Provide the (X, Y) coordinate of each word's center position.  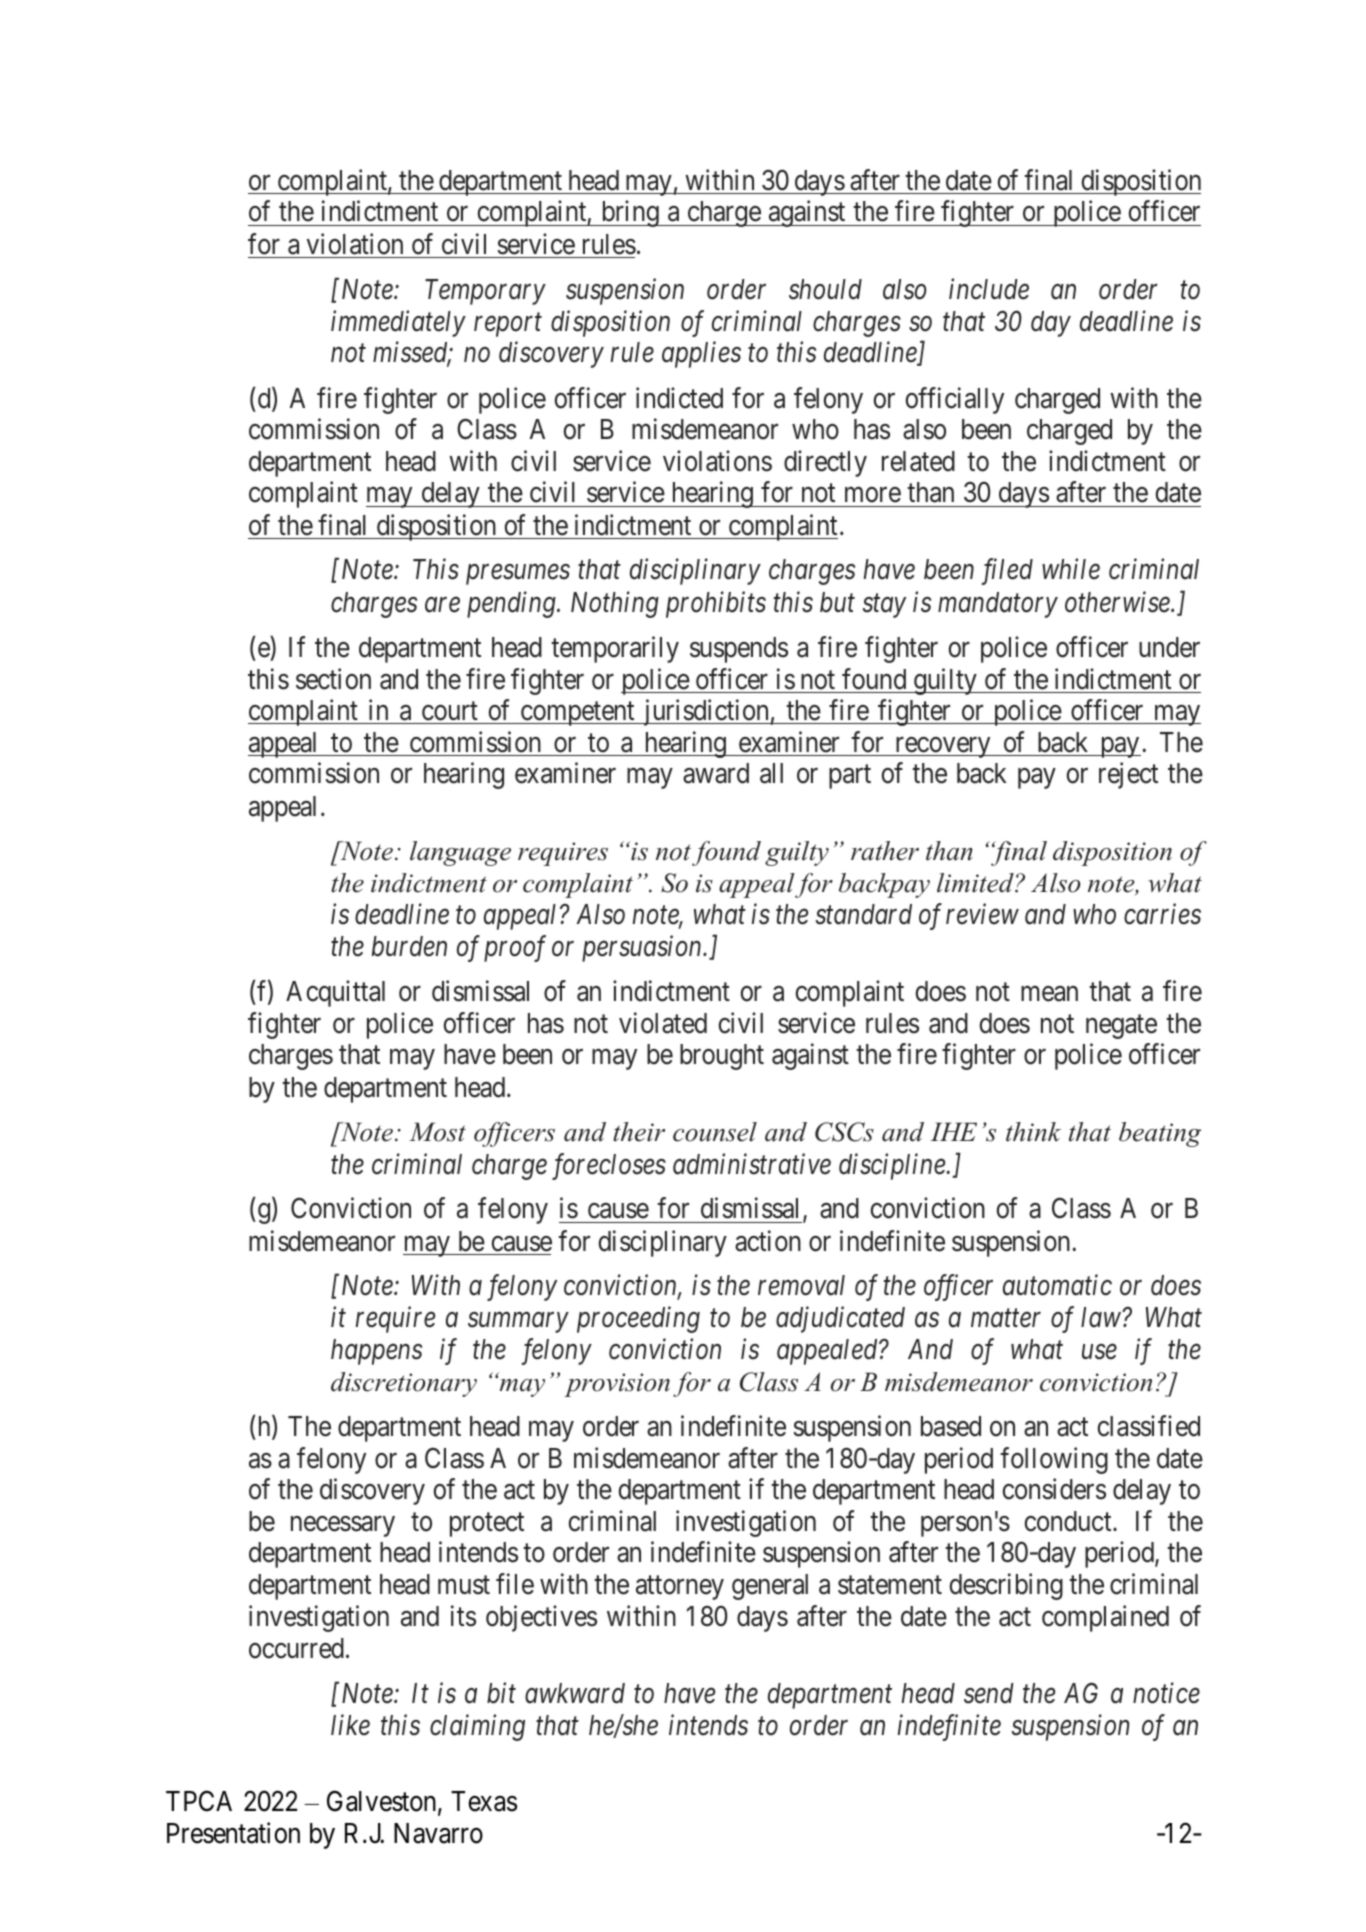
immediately (398, 323)
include (989, 289)
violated (663, 1023)
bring (630, 214)
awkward (575, 1693)
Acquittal (335, 993)
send (989, 1693)
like (350, 1725)
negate (1121, 1027)
